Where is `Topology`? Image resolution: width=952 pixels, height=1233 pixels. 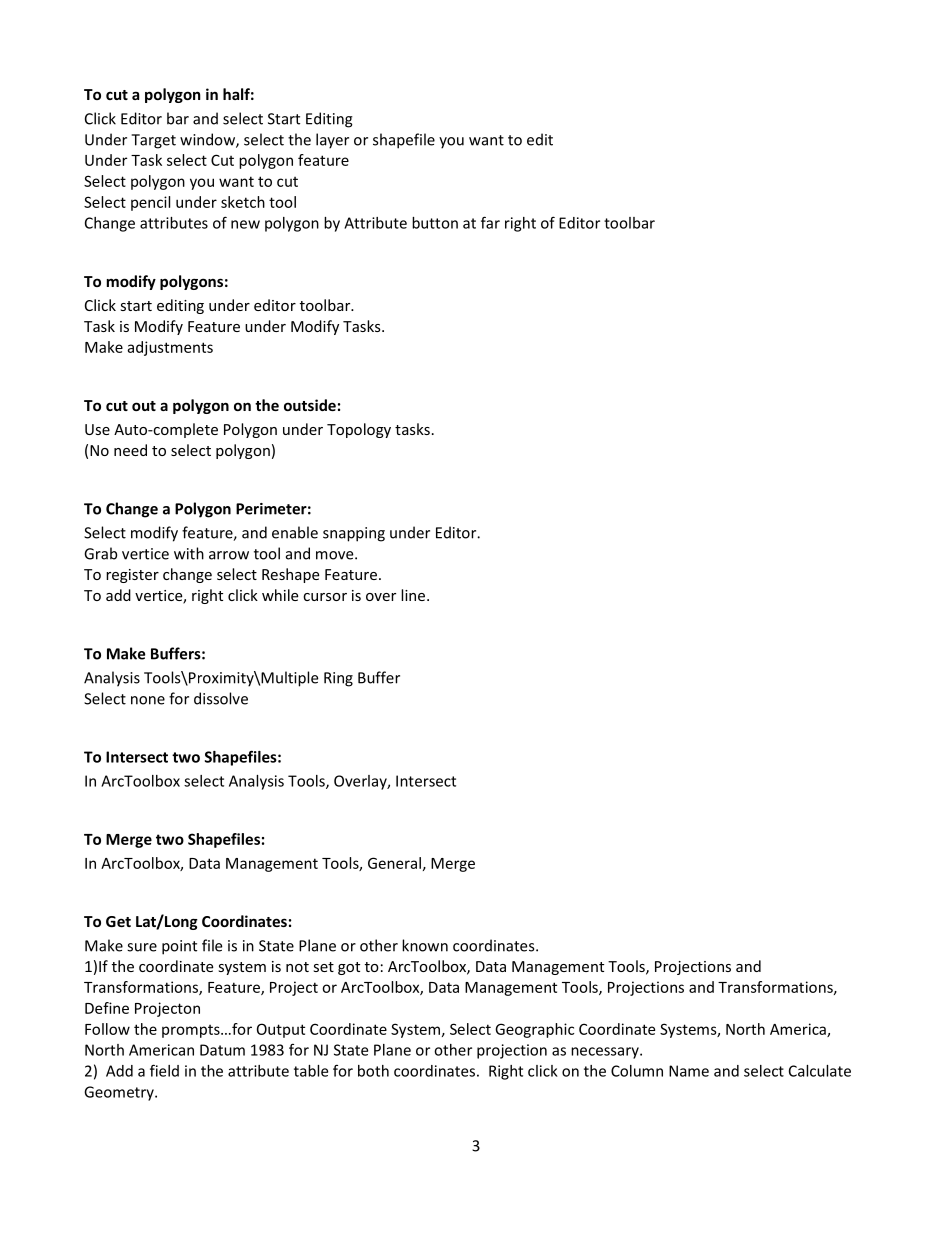
Topology is located at coordinates (359, 430).
